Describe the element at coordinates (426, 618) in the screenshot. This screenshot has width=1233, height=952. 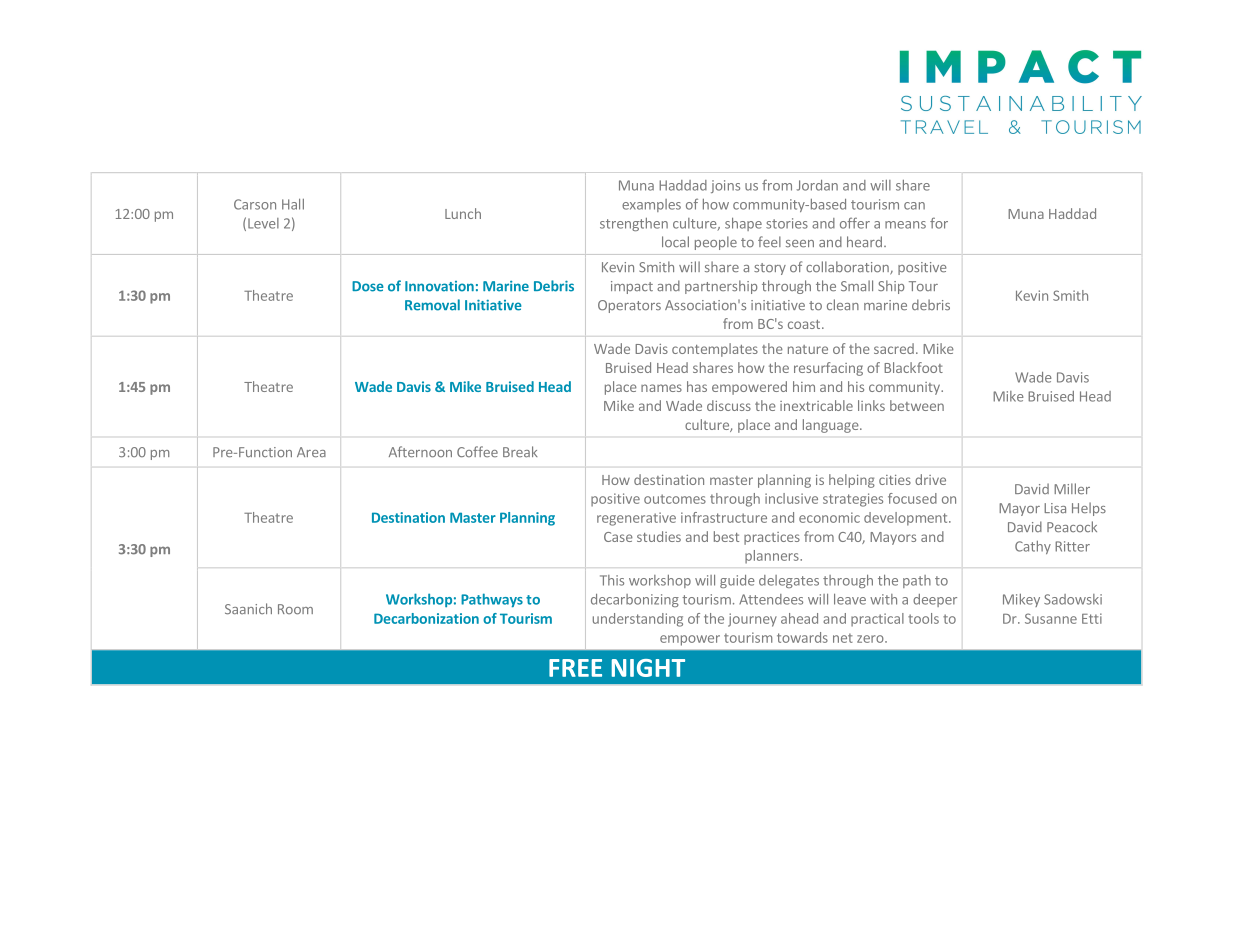
I see `Decarbonization` at that location.
